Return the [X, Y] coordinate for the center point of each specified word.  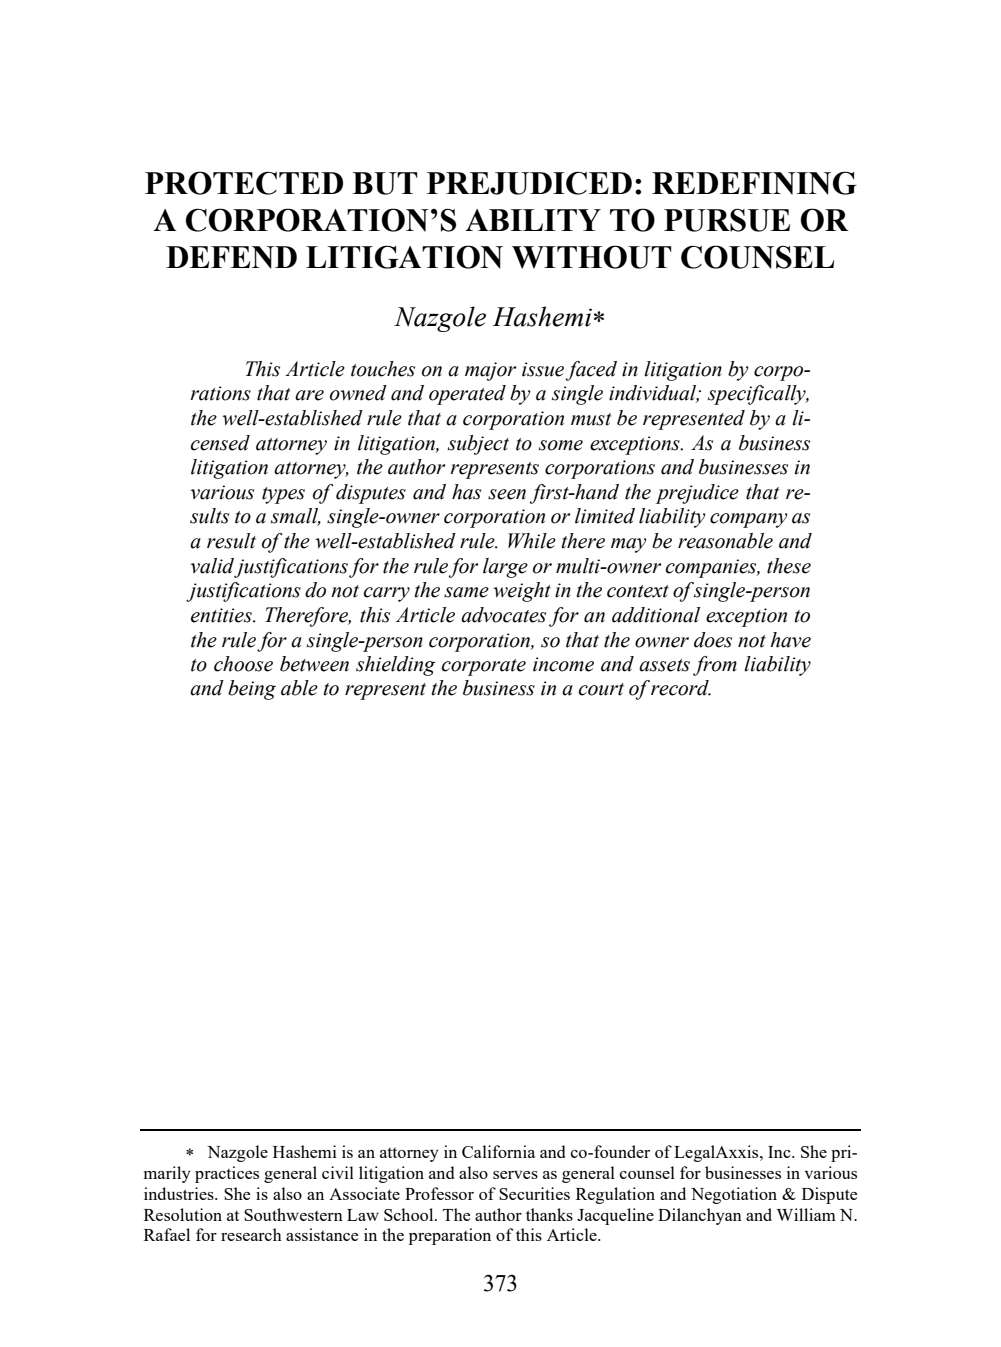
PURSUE [727, 220]
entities [222, 615]
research [251, 1234]
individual [654, 394]
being [252, 690]
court [601, 689]
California [498, 1151]
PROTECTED [244, 183]
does [713, 640]
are [309, 395]
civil [338, 1172]
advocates [503, 615]
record [681, 688]
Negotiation [734, 1195]
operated [467, 395]
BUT [385, 183]
